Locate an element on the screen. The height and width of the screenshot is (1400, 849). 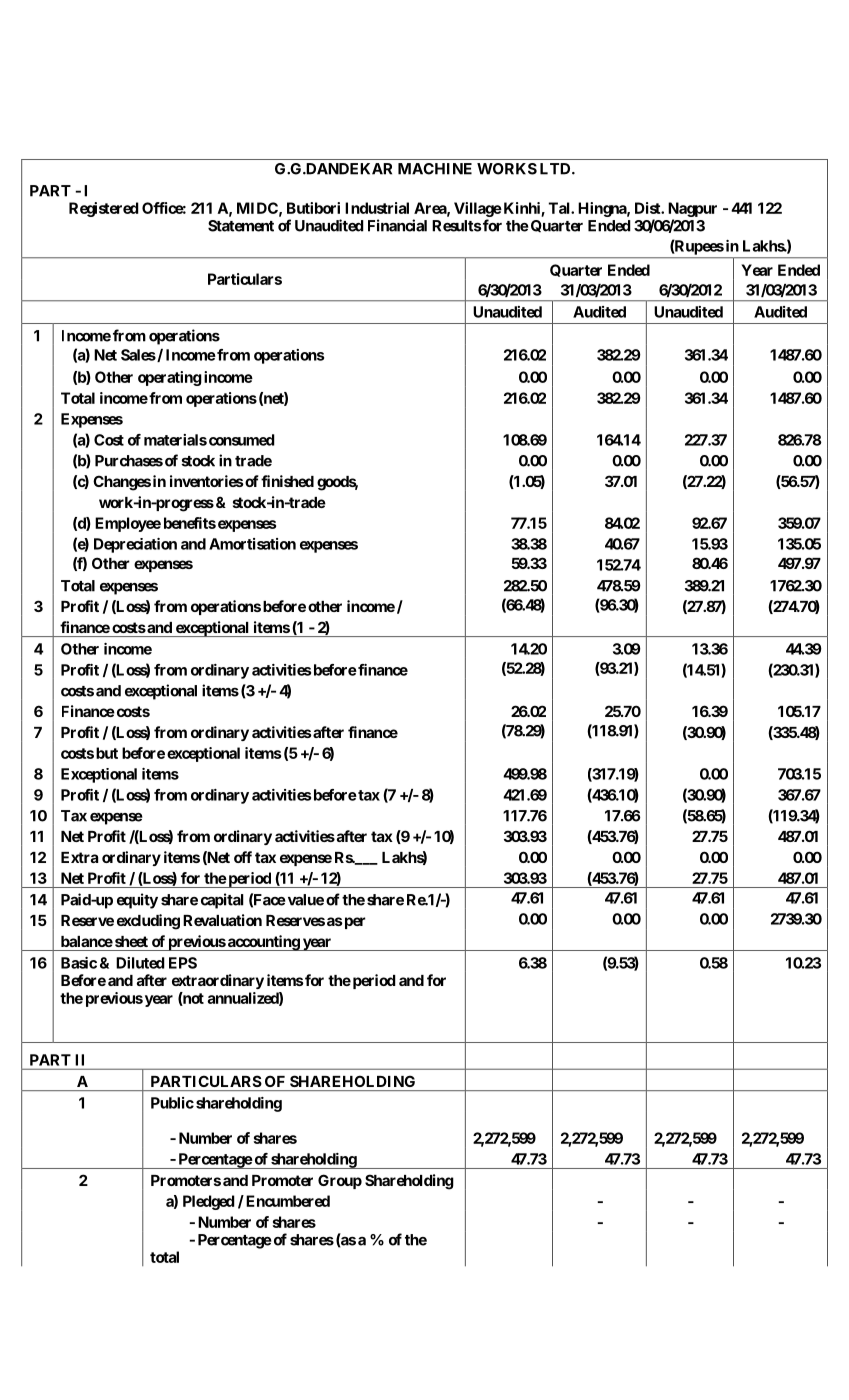
finished is located at coordinates (287, 481).
